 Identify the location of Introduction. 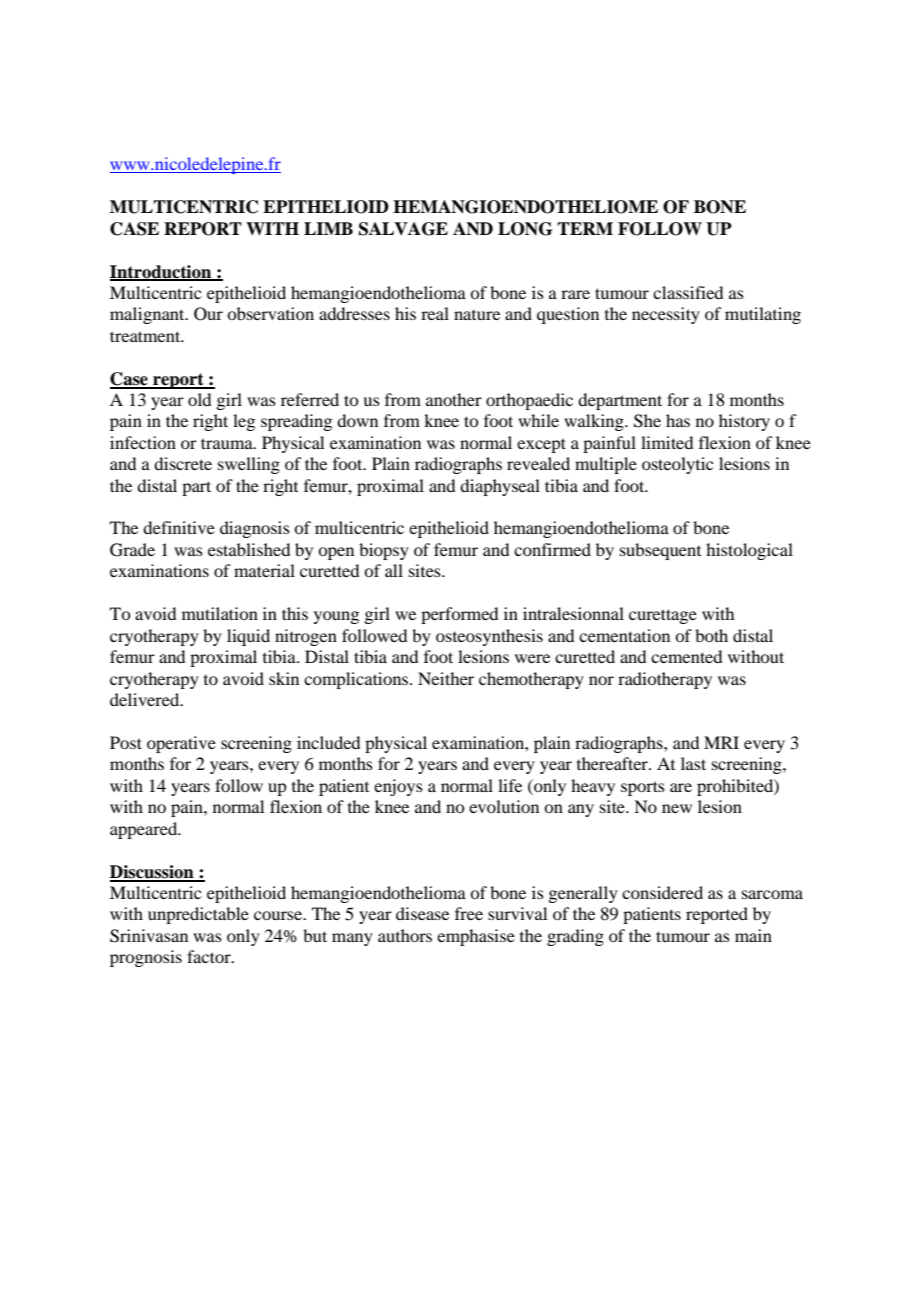
(162, 272).
